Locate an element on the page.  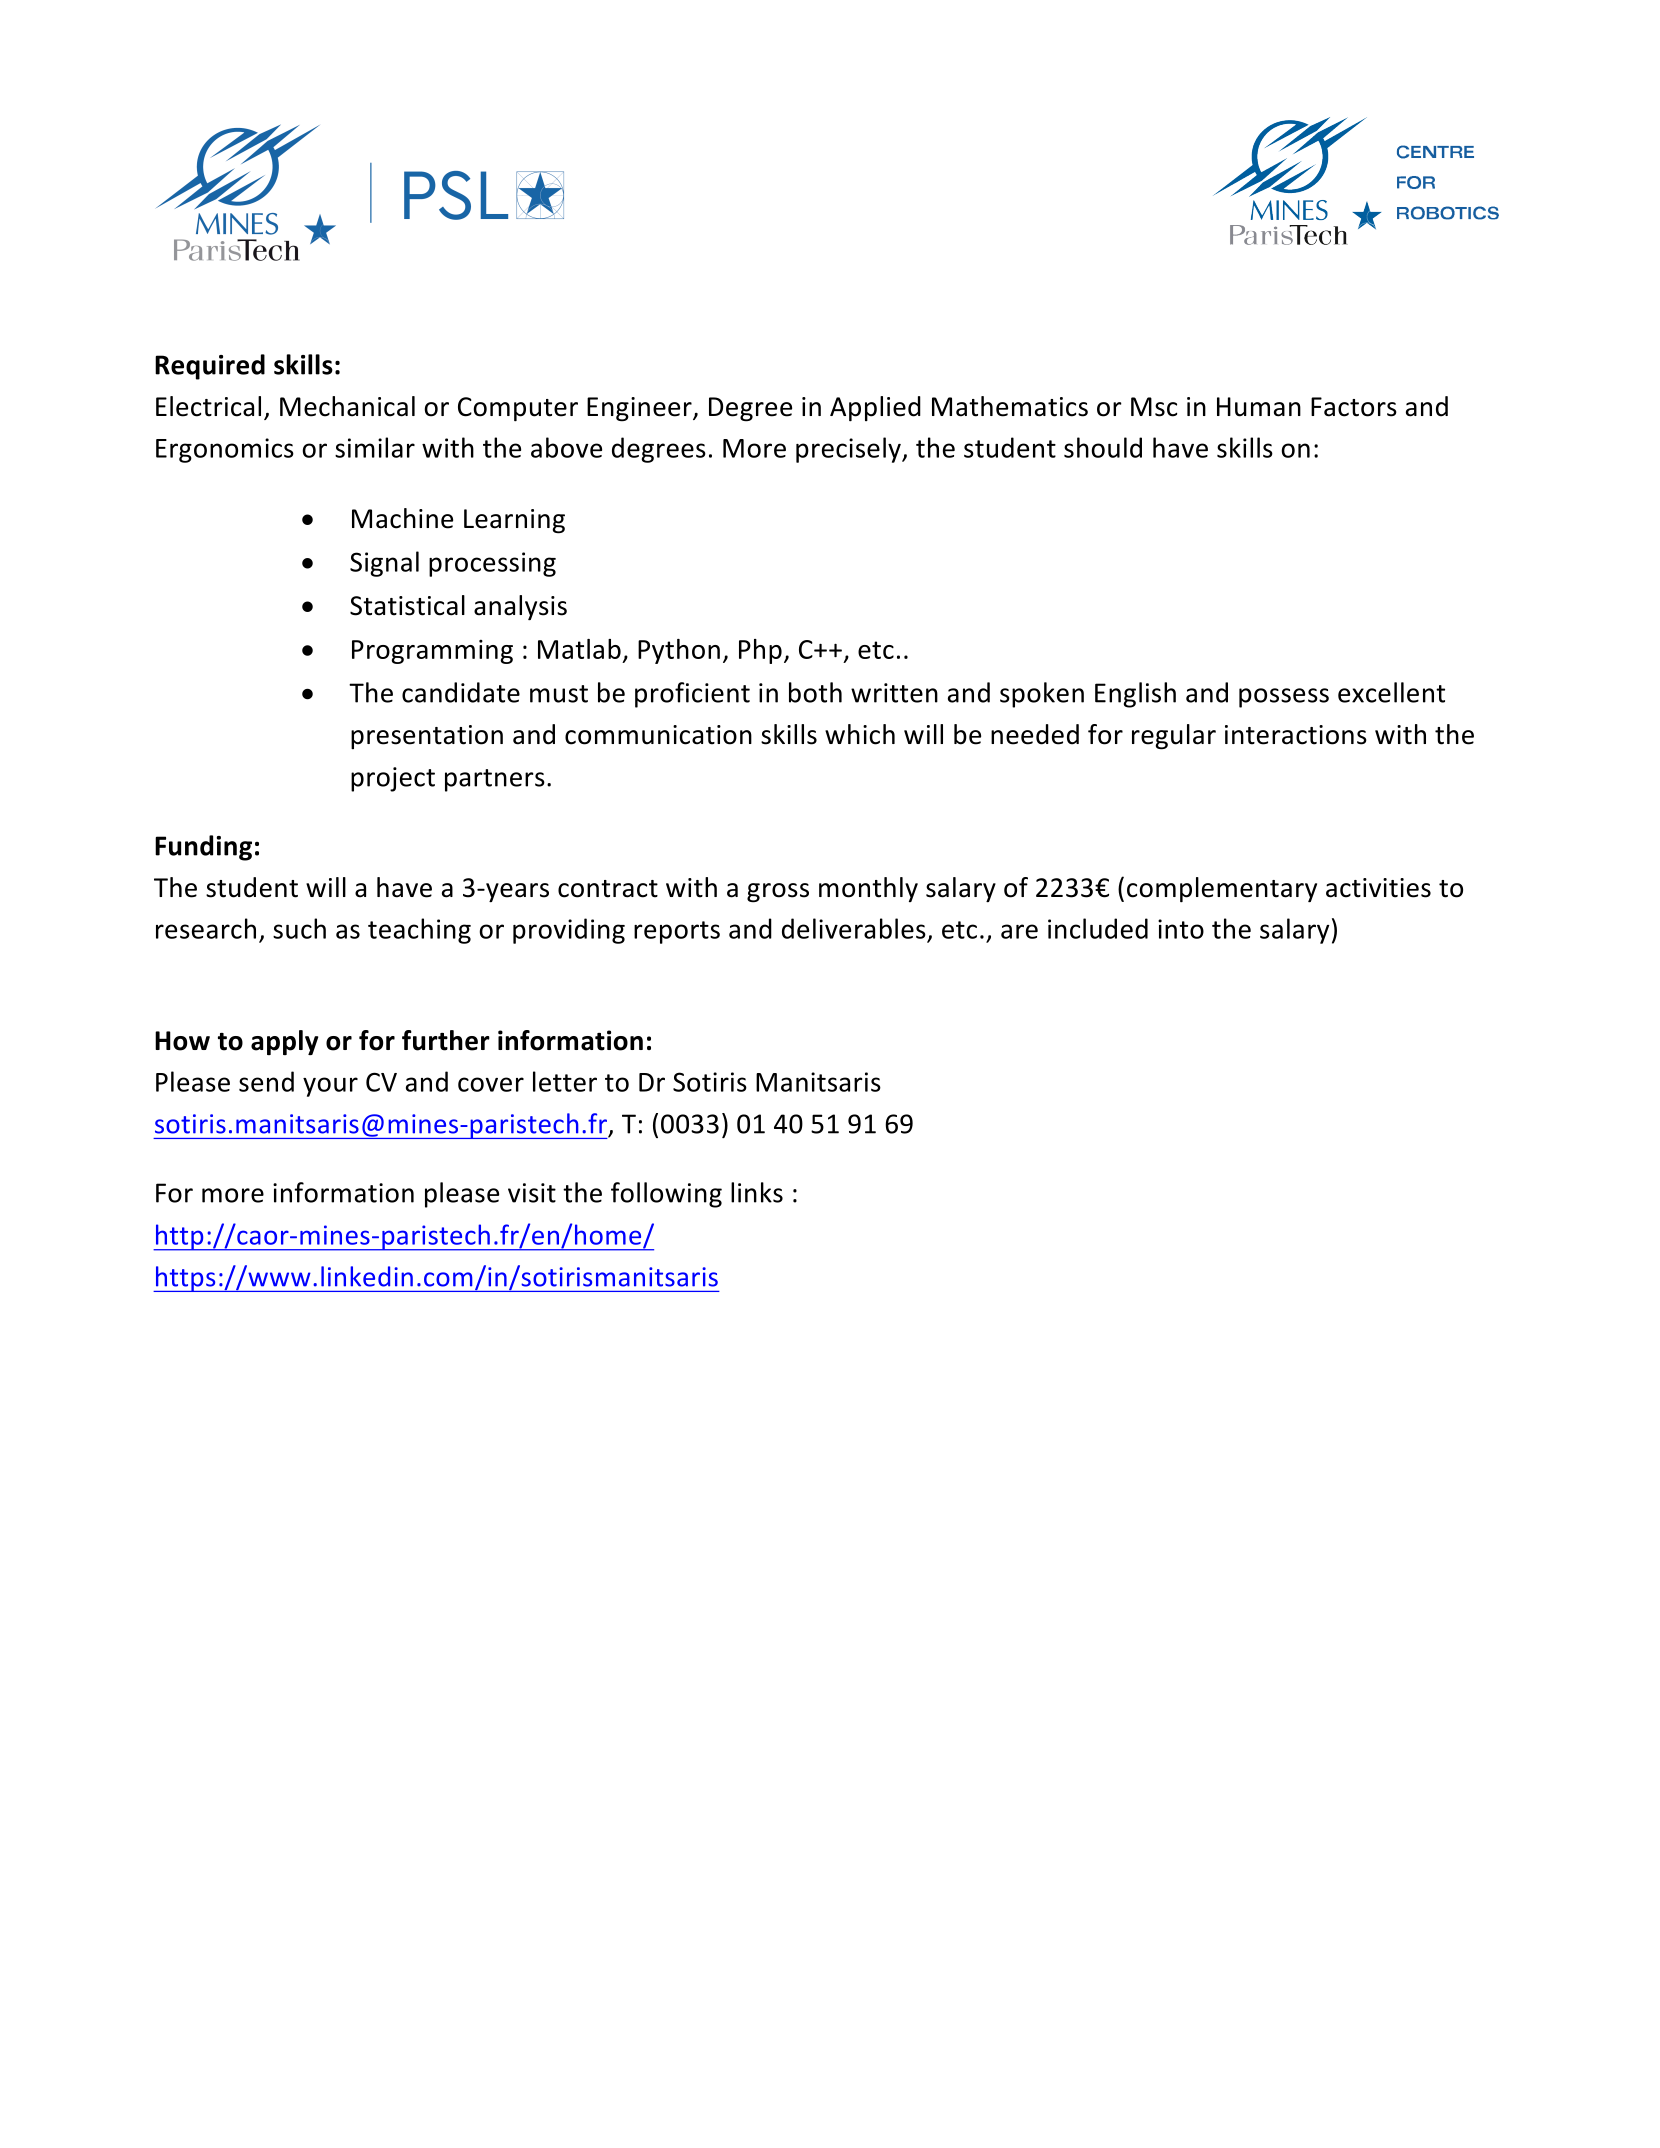
interactions is located at coordinates (1296, 735).
